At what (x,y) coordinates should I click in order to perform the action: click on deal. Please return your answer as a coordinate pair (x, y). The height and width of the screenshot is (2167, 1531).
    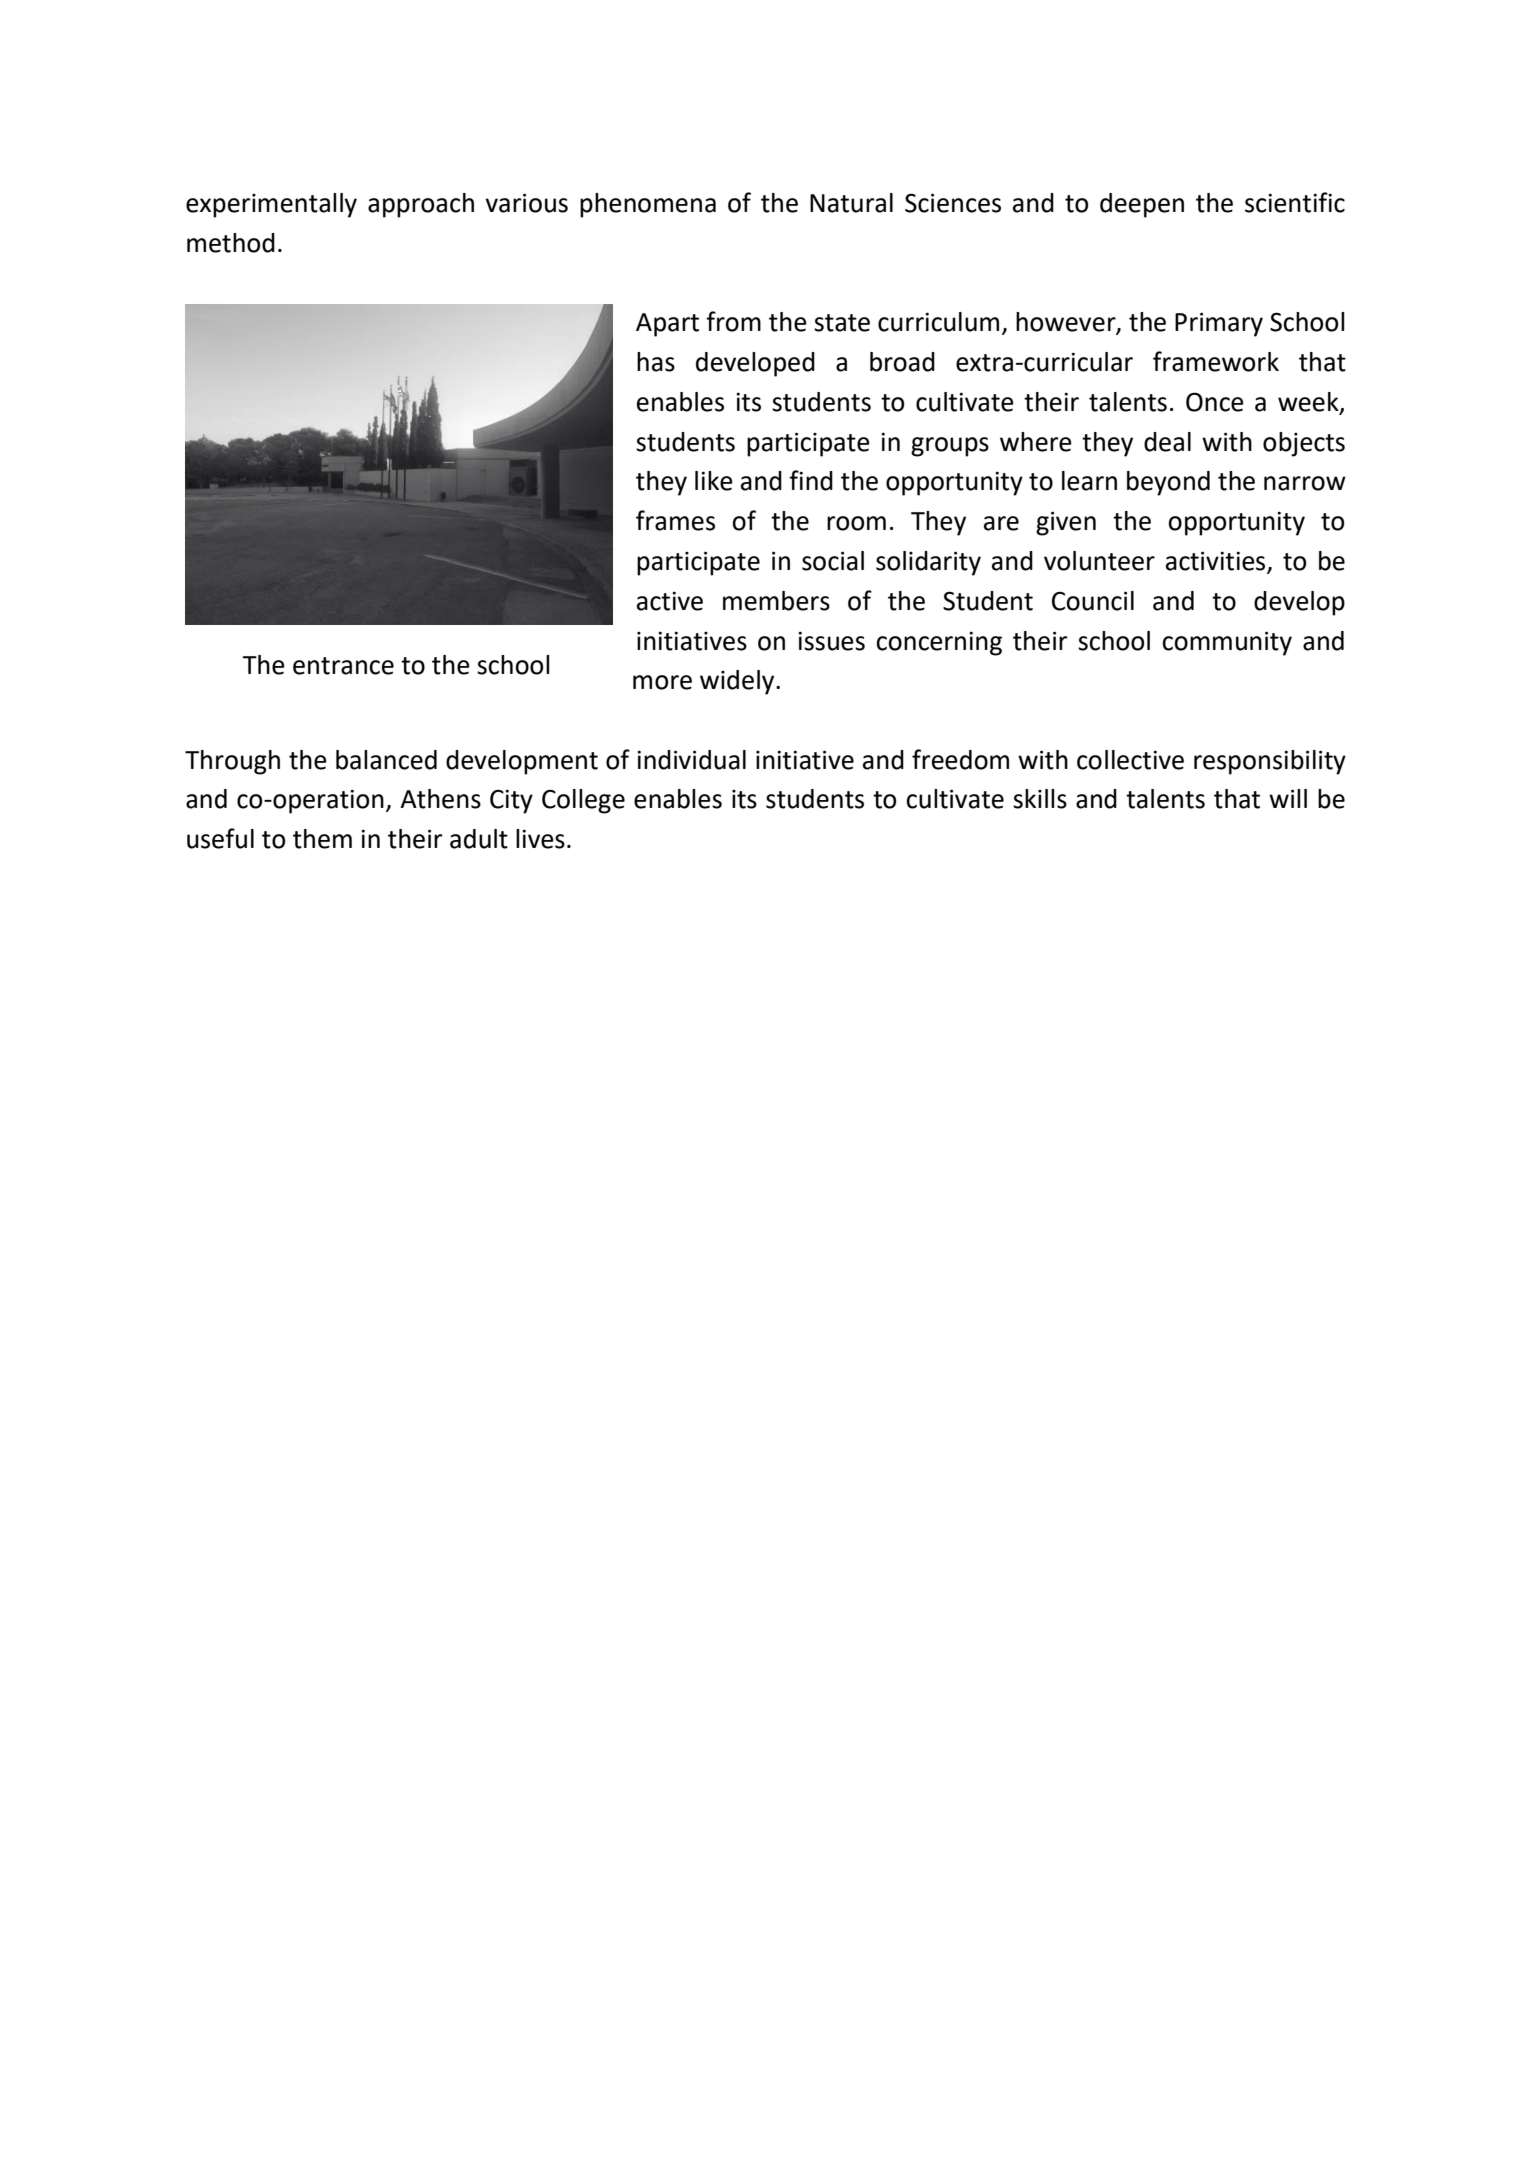
    Looking at the image, I should click on (1167, 442).
